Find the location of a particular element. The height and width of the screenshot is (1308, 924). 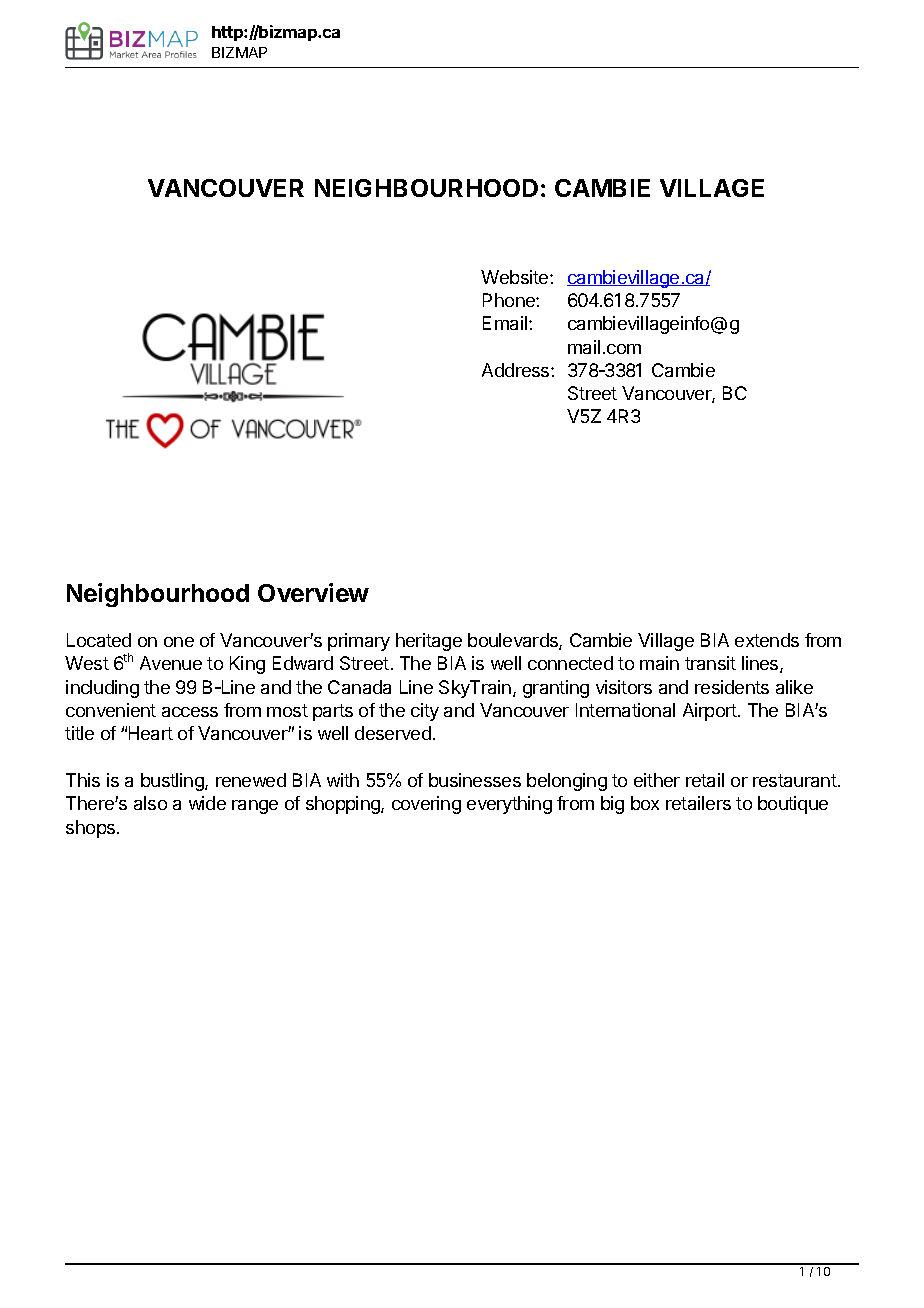

Address is located at coordinates (517, 370).
